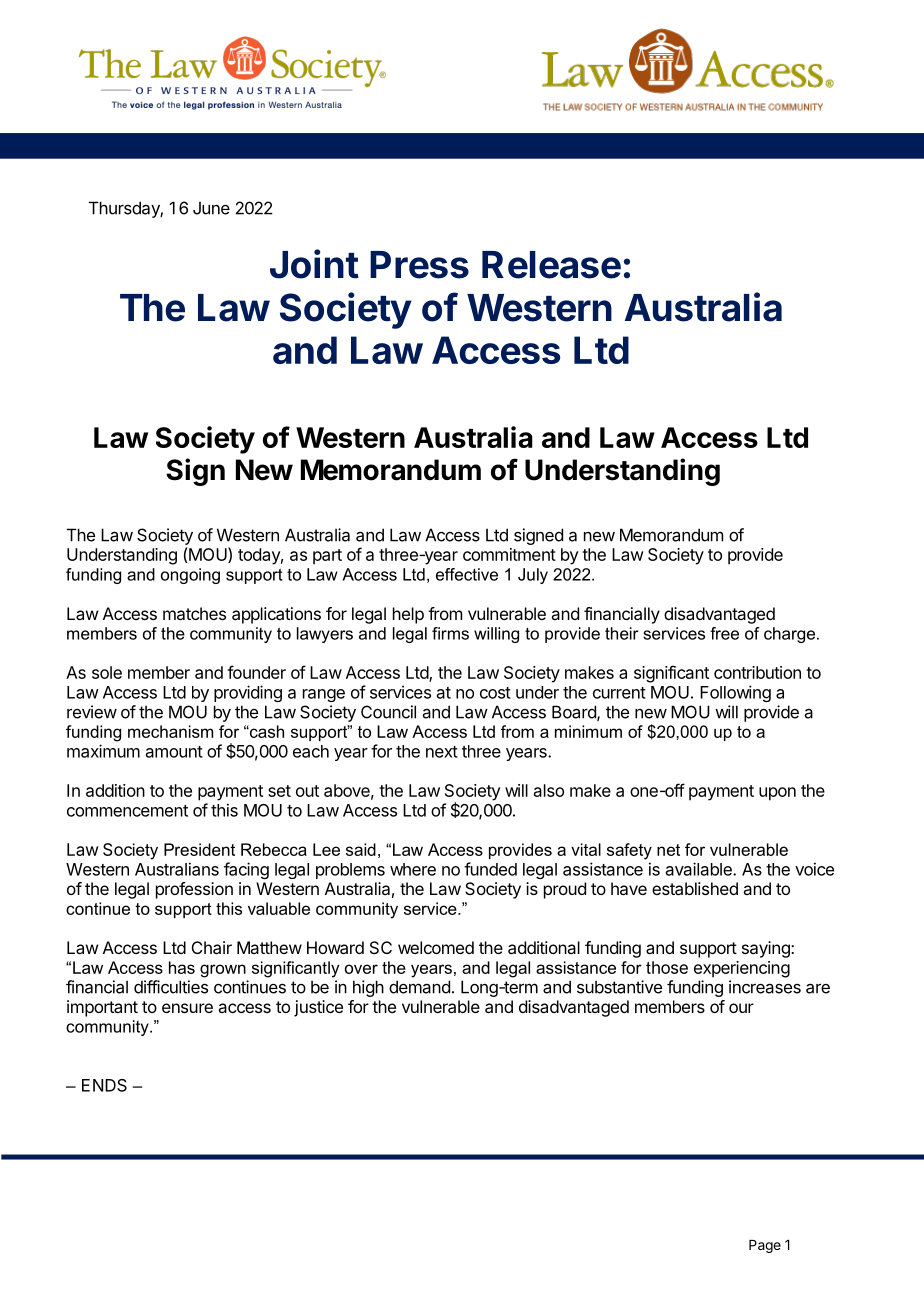 The image size is (924, 1308). I want to click on June, so click(211, 208).
